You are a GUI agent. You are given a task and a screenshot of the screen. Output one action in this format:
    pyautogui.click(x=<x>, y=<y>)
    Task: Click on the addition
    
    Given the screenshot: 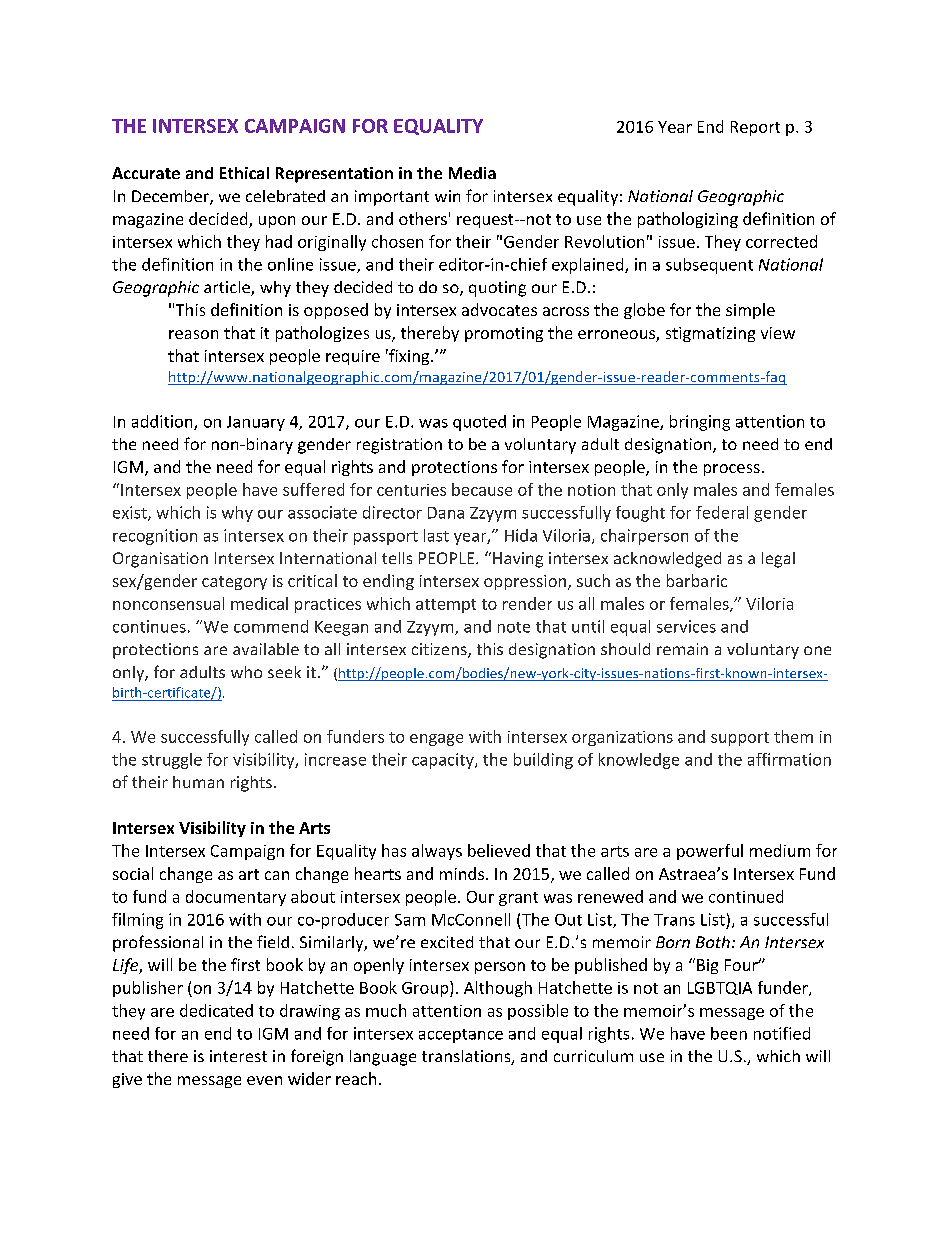 What is the action you would take?
    pyautogui.click(x=163, y=422)
